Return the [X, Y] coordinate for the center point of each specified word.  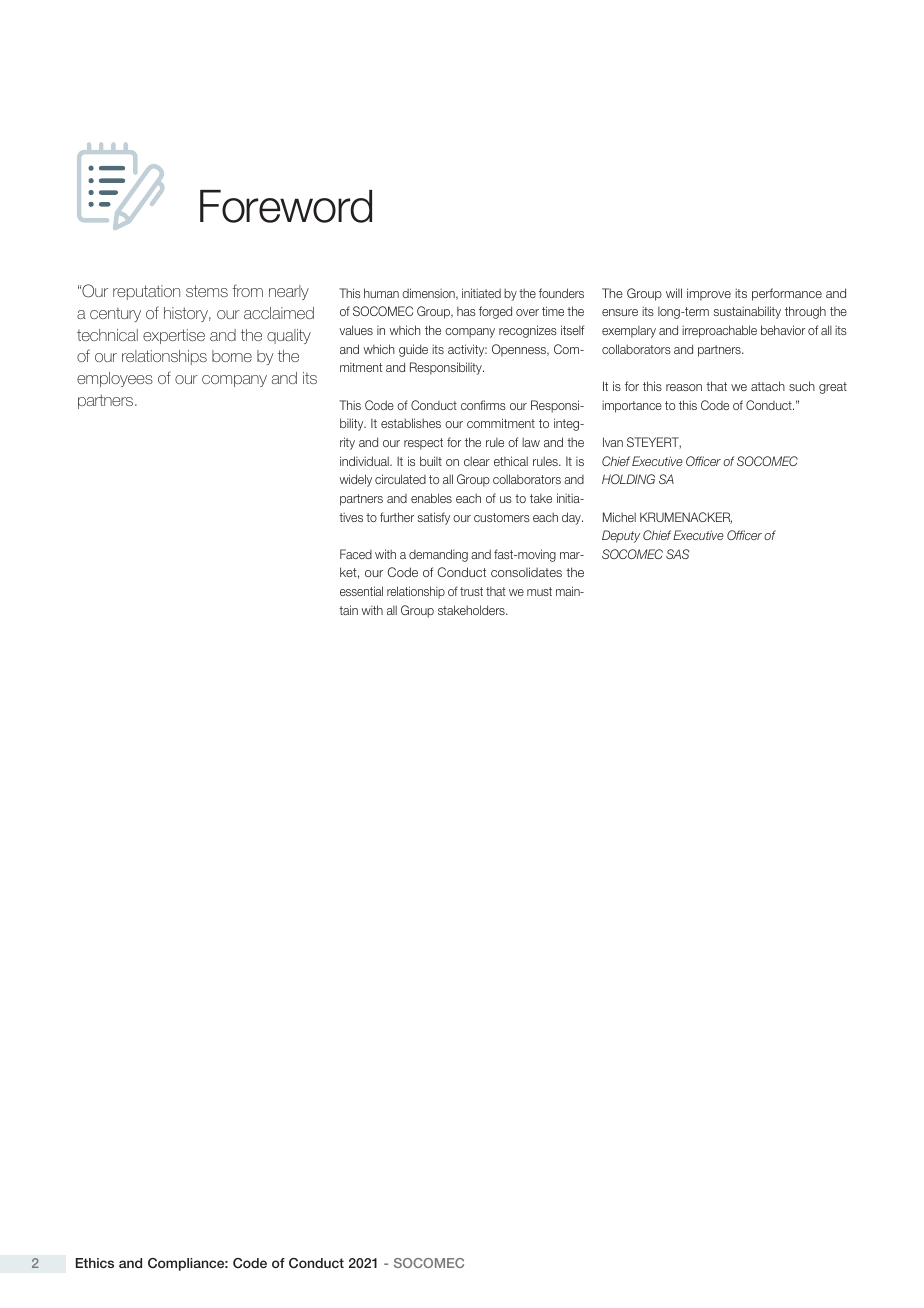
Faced [356, 554]
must [539, 591]
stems [207, 291]
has [466, 311]
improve [709, 294]
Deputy [621, 536]
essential [361, 591]
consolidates [526, 572]
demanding [438, 555]
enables [431, 498]
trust [471, 591]
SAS [677, 554]
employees [115, 379]
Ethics [95, 1263]
